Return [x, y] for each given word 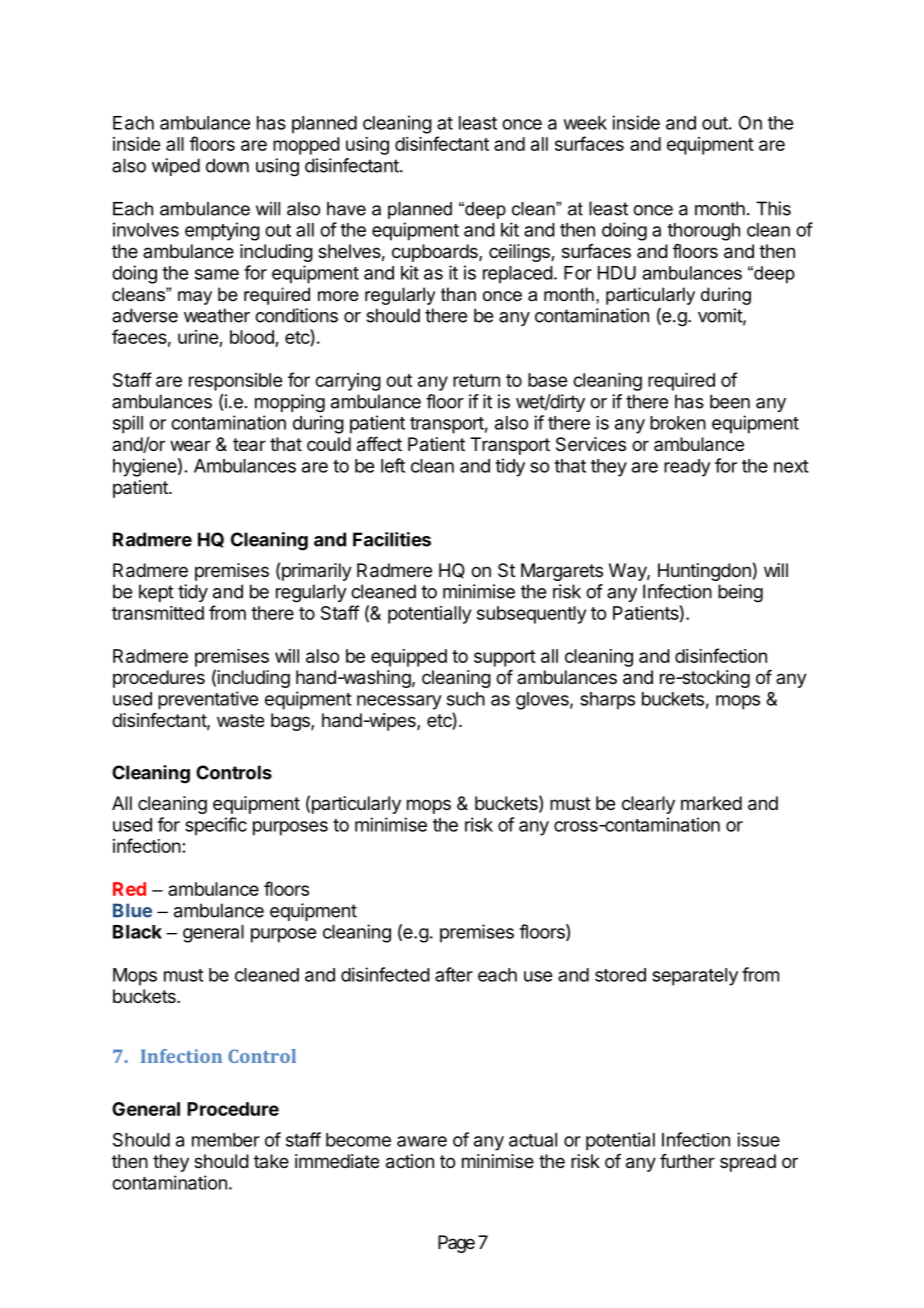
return [476, 380]
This [773, 208]
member [226, 1140]
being [740, 593]
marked [711, 803]
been [730, 401]
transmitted [158, 613]
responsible [235, 382]
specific [216, 826]
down [227, 165]
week [585, 123]
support [505, 658]
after [454, 974]
